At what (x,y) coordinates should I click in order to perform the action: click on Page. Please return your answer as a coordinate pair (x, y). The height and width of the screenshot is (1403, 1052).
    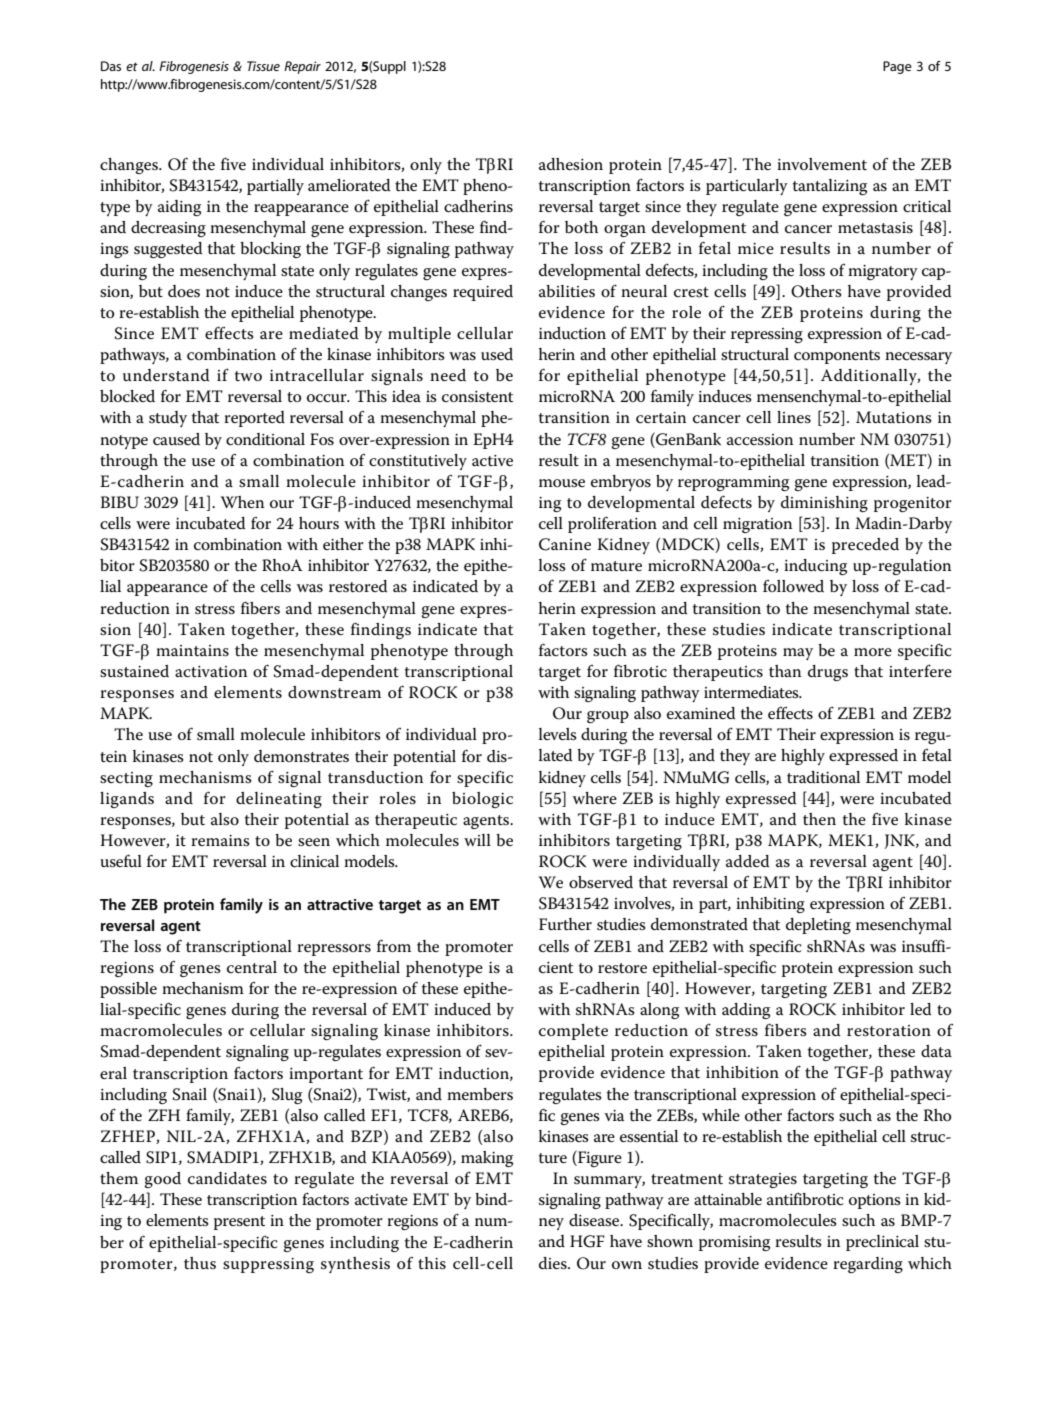
    Looking at the image, I should click on (897, 67).
